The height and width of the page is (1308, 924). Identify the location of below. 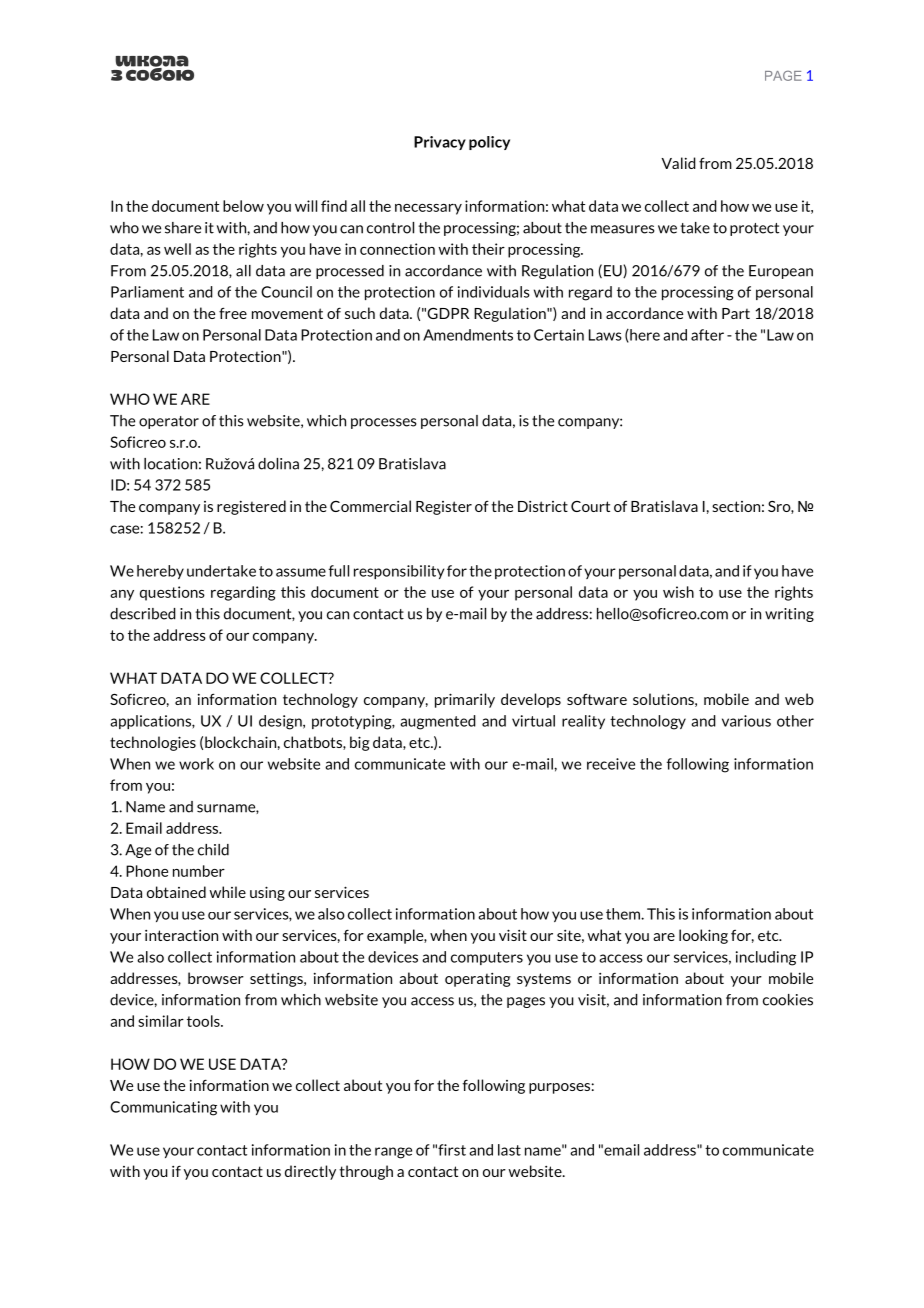
(243, 206).
